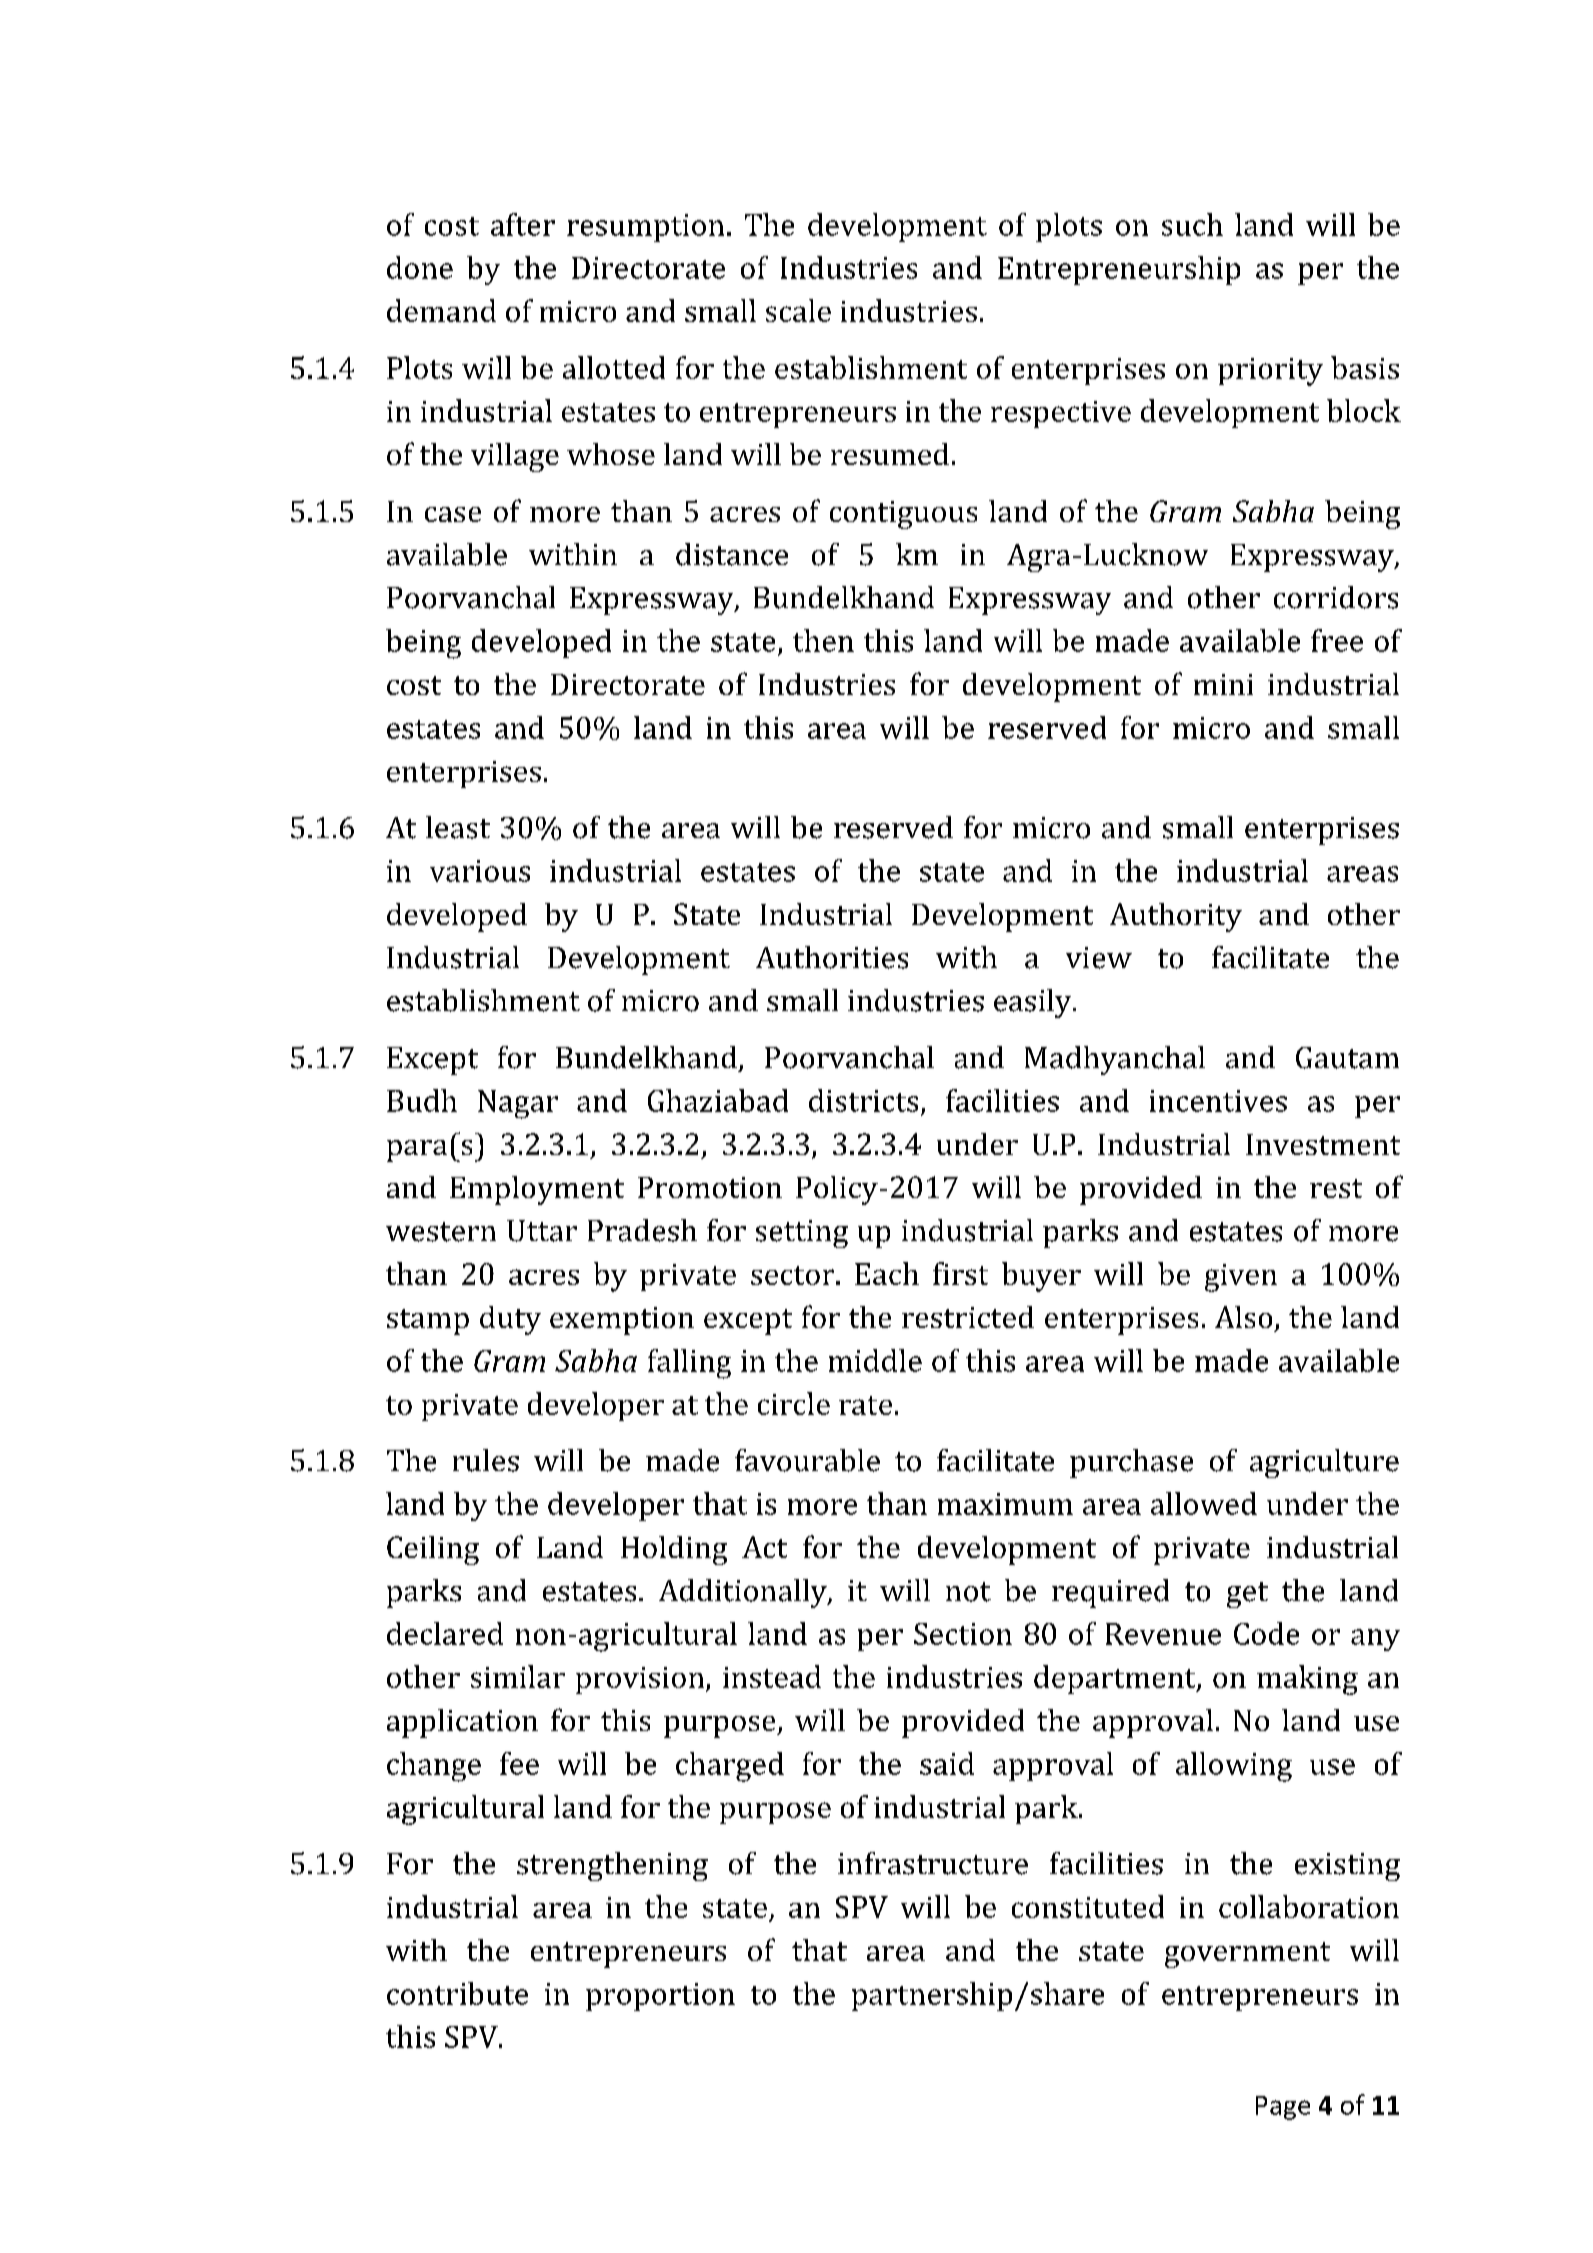 The width and height of the screenshot is (1593, 2253). I want to click on infrastructure, so click(933, 1863).
